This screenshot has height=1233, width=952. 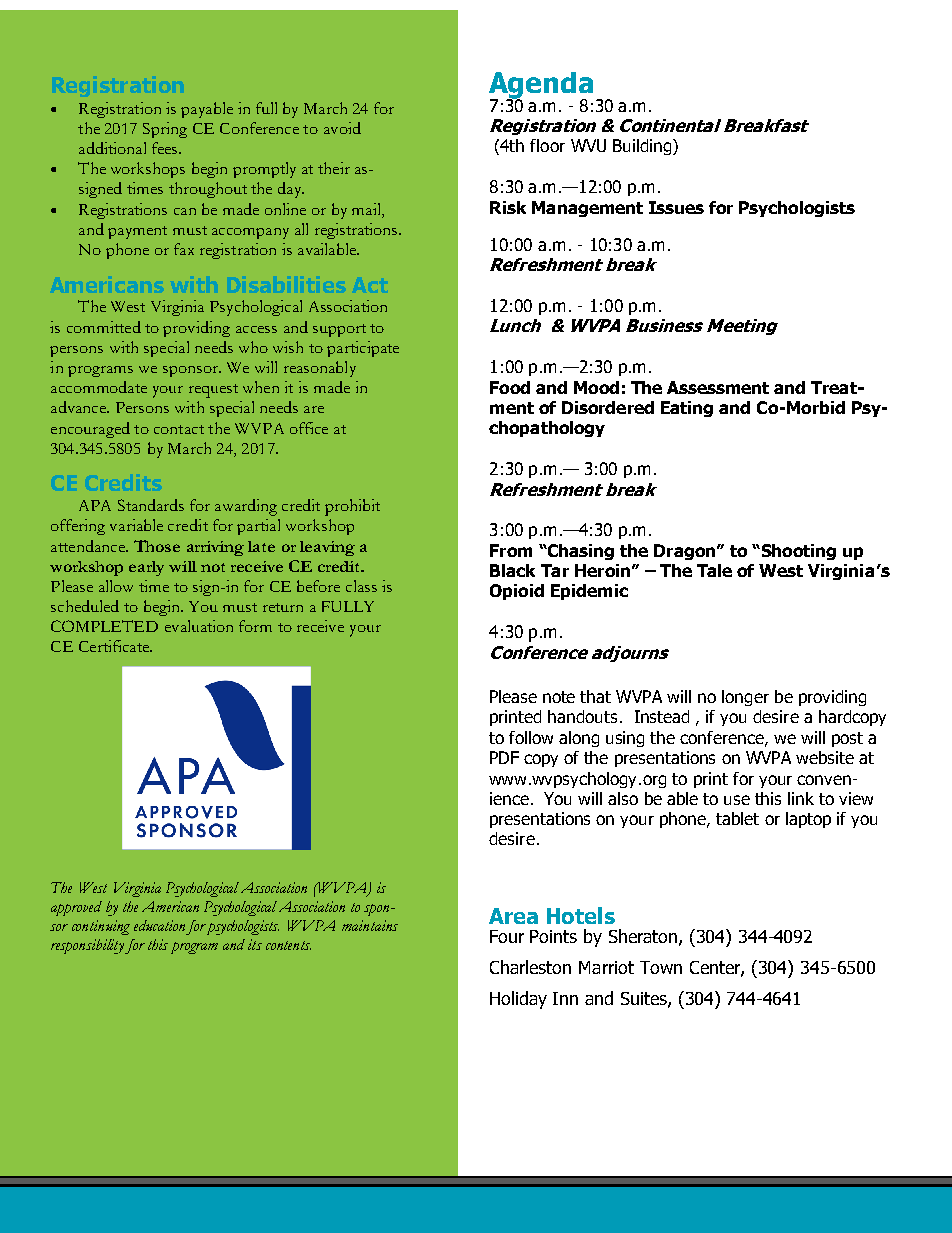 I want to click on request, so click(x=213, y=391).
